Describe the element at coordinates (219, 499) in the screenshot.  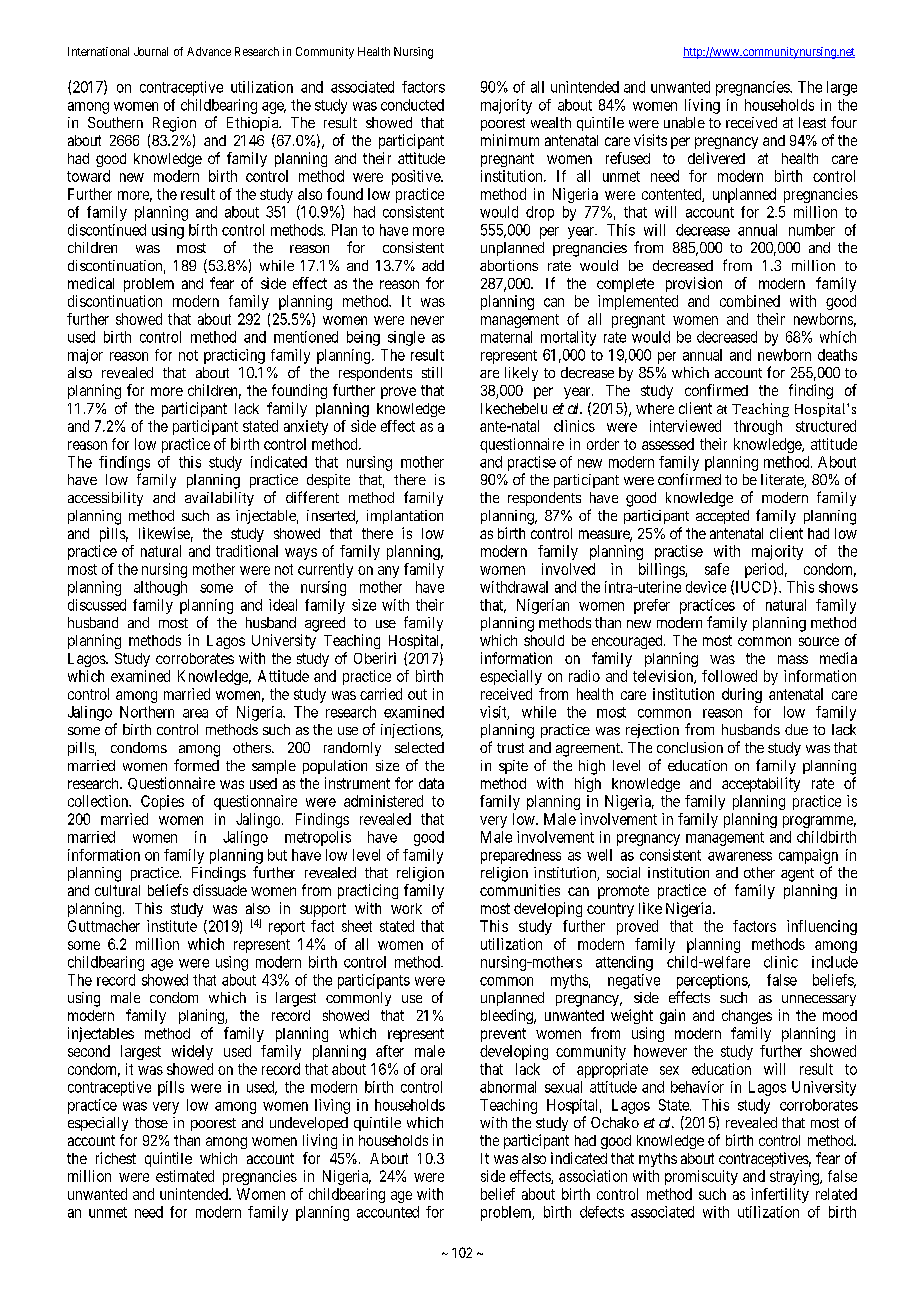
I see `availability` at that location.
